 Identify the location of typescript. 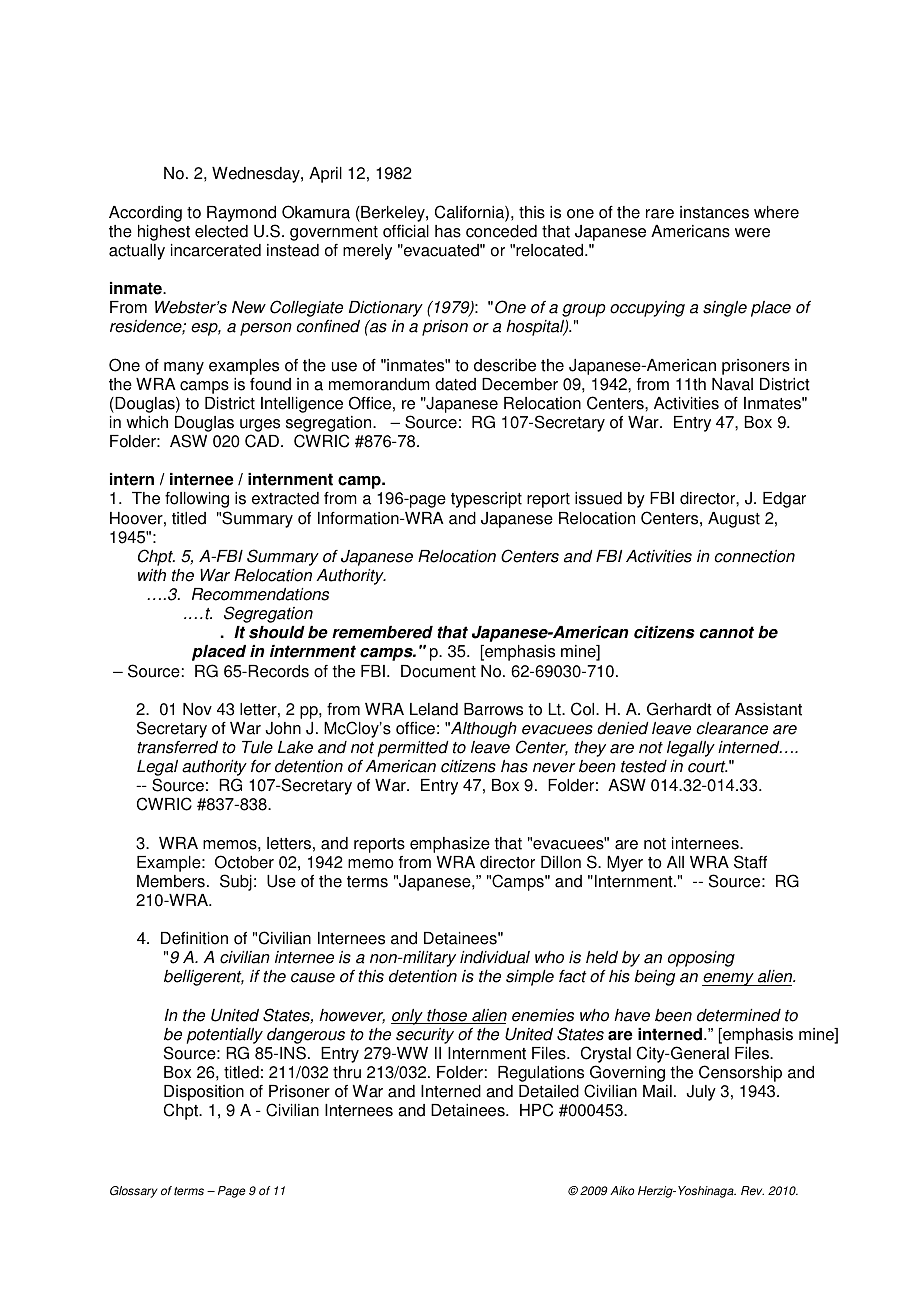
(486, 500).
